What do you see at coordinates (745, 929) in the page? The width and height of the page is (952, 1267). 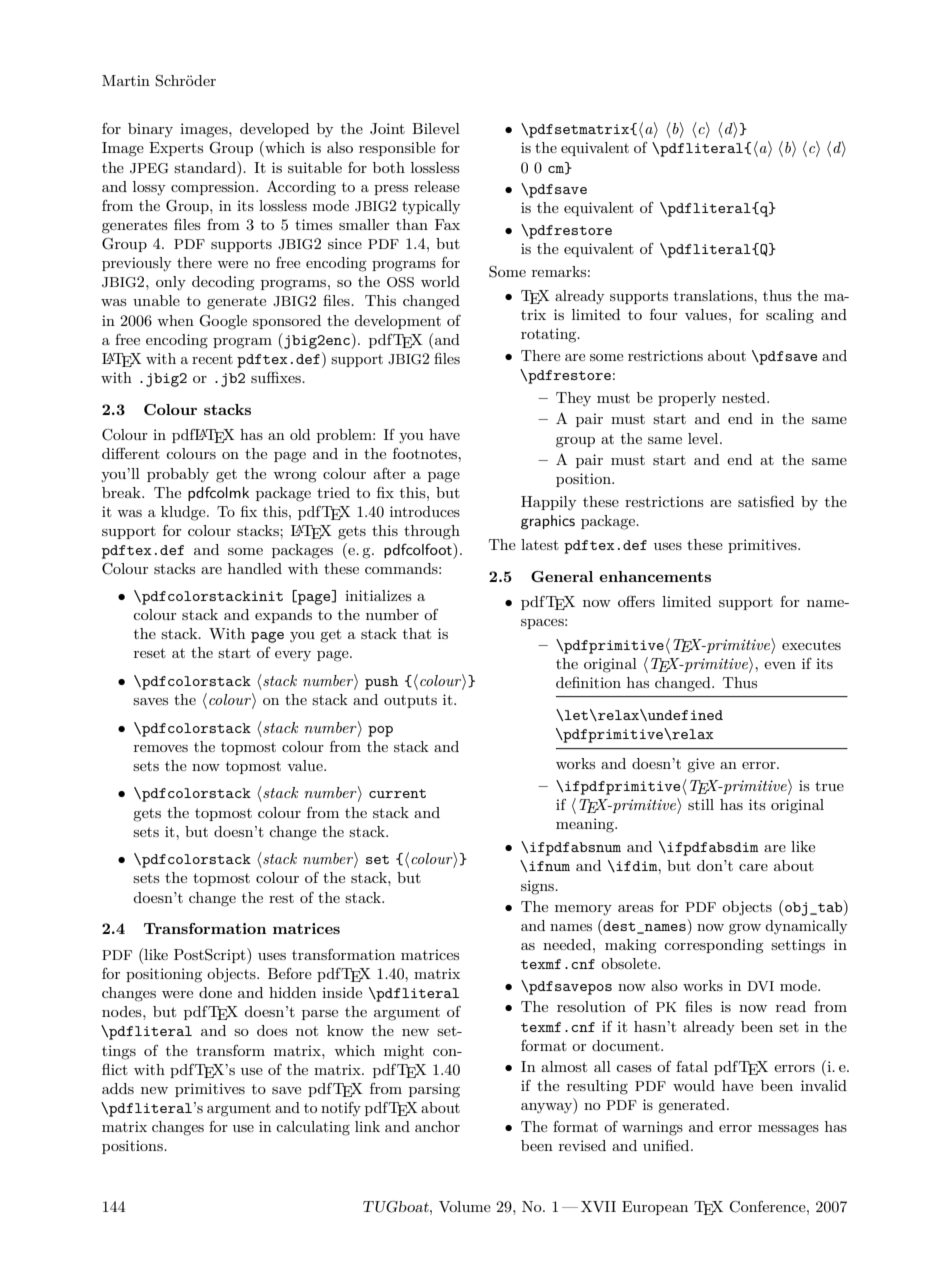 I see `grow` at bounding box center [745, 929].
